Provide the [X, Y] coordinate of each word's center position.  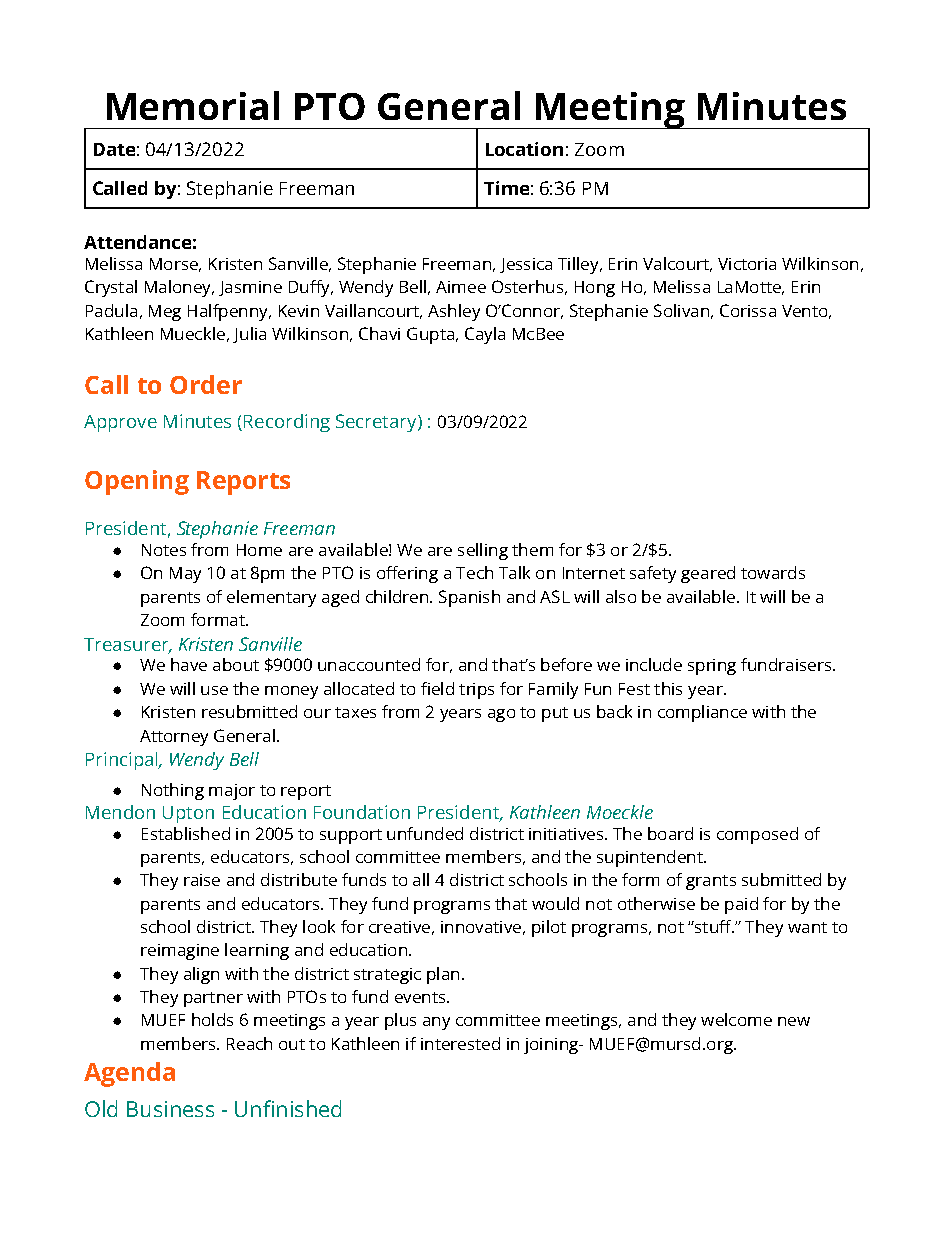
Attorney [174, 738]
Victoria [747, 264]
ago [501, 715]
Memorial [193, 105]
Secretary [377, 423]
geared [708, 574]
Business [170, 1109]
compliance [702, 713]
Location [524, 149]
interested [460, 1043]
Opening [137, 482]
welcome [736, 1019]
